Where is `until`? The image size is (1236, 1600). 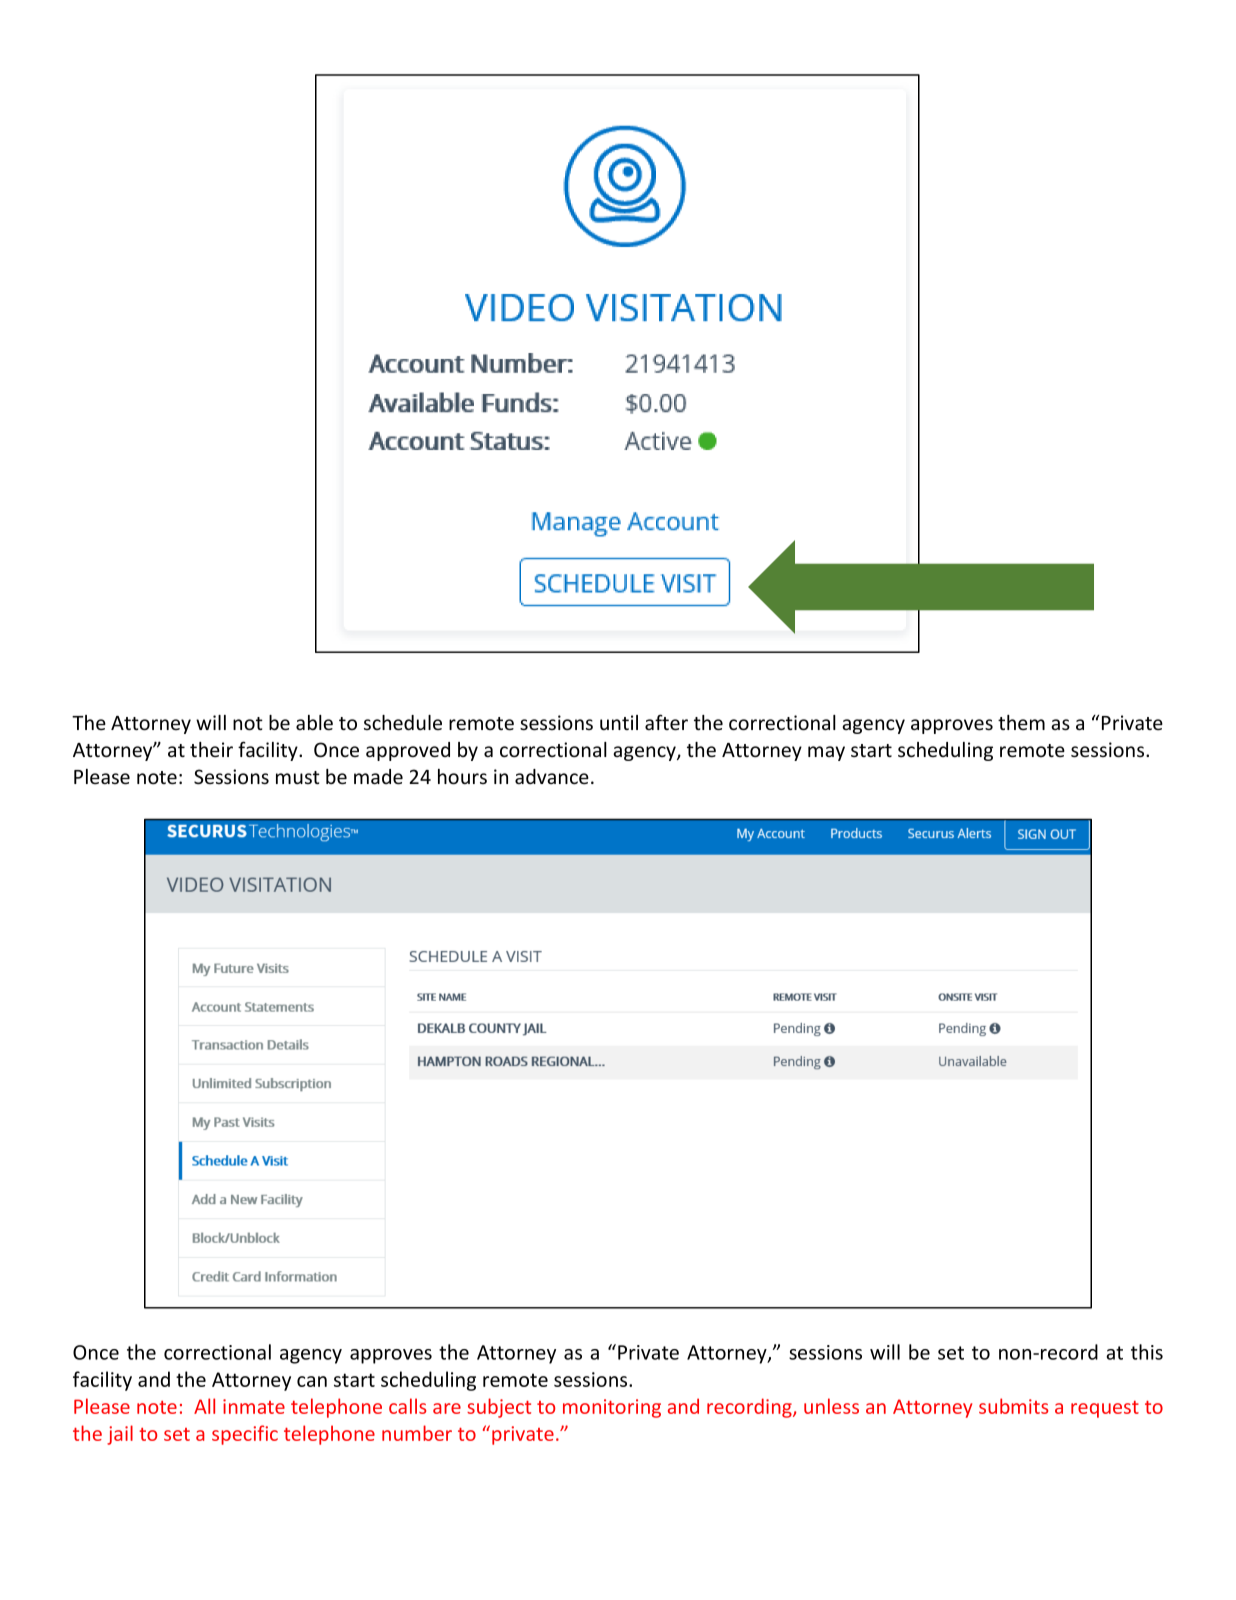 until is located at coordinates (619, 722).
